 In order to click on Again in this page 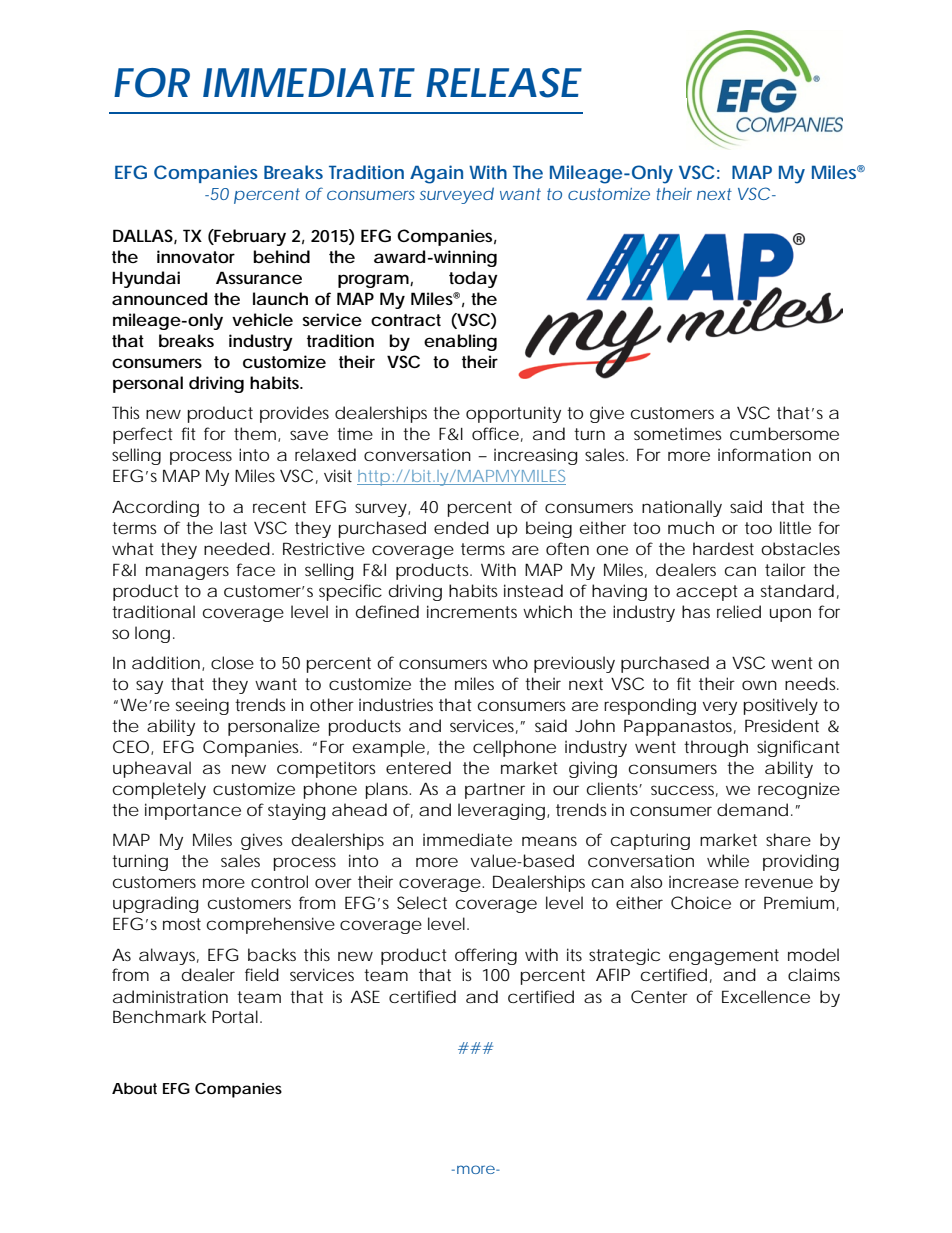, I will do `click(436, 174)`.
